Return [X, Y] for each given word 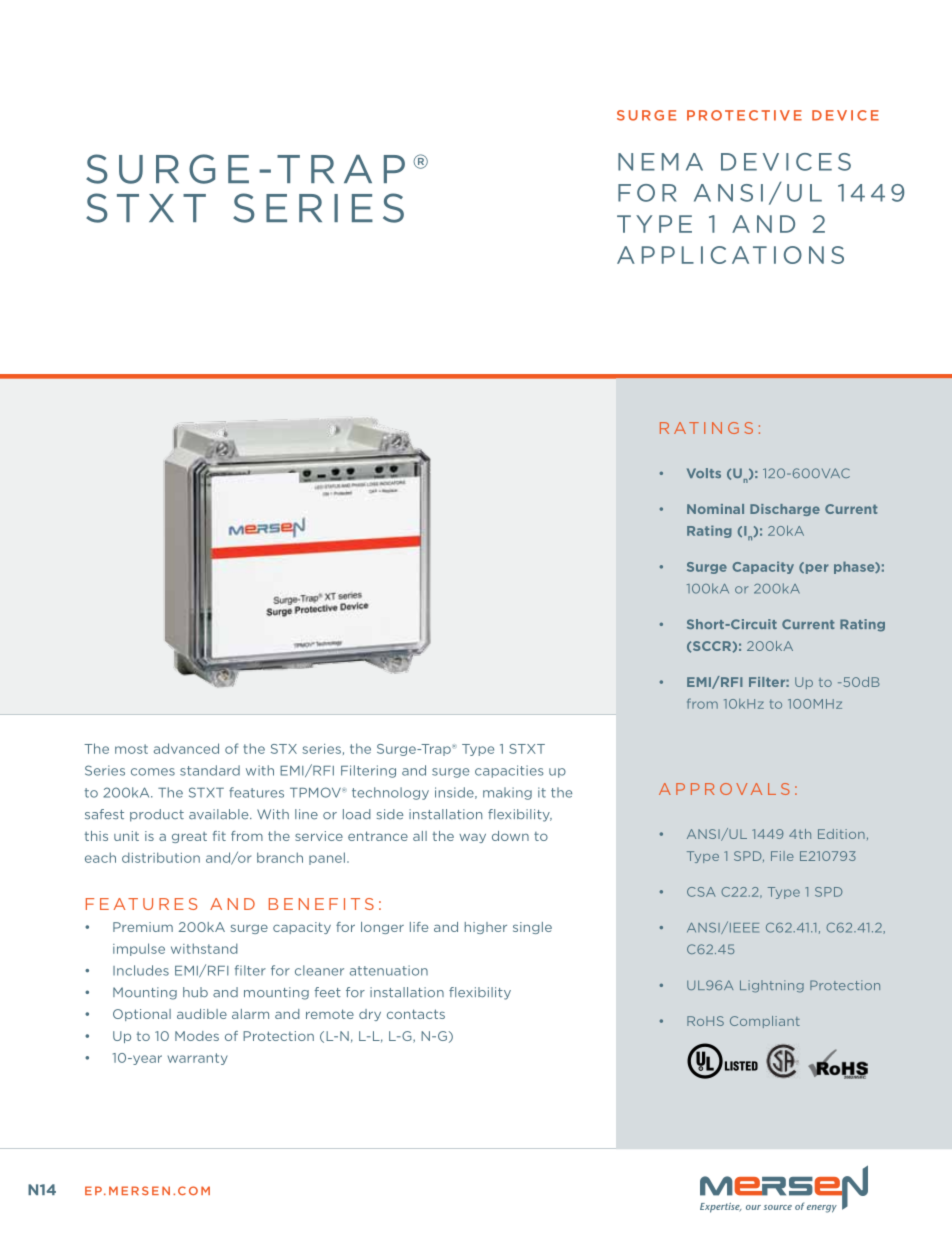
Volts [704, 473]
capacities [509, 771]
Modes [197, 1036]
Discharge [785, 510]
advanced [186, 748]
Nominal [715, 509]
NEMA [660, 162]
